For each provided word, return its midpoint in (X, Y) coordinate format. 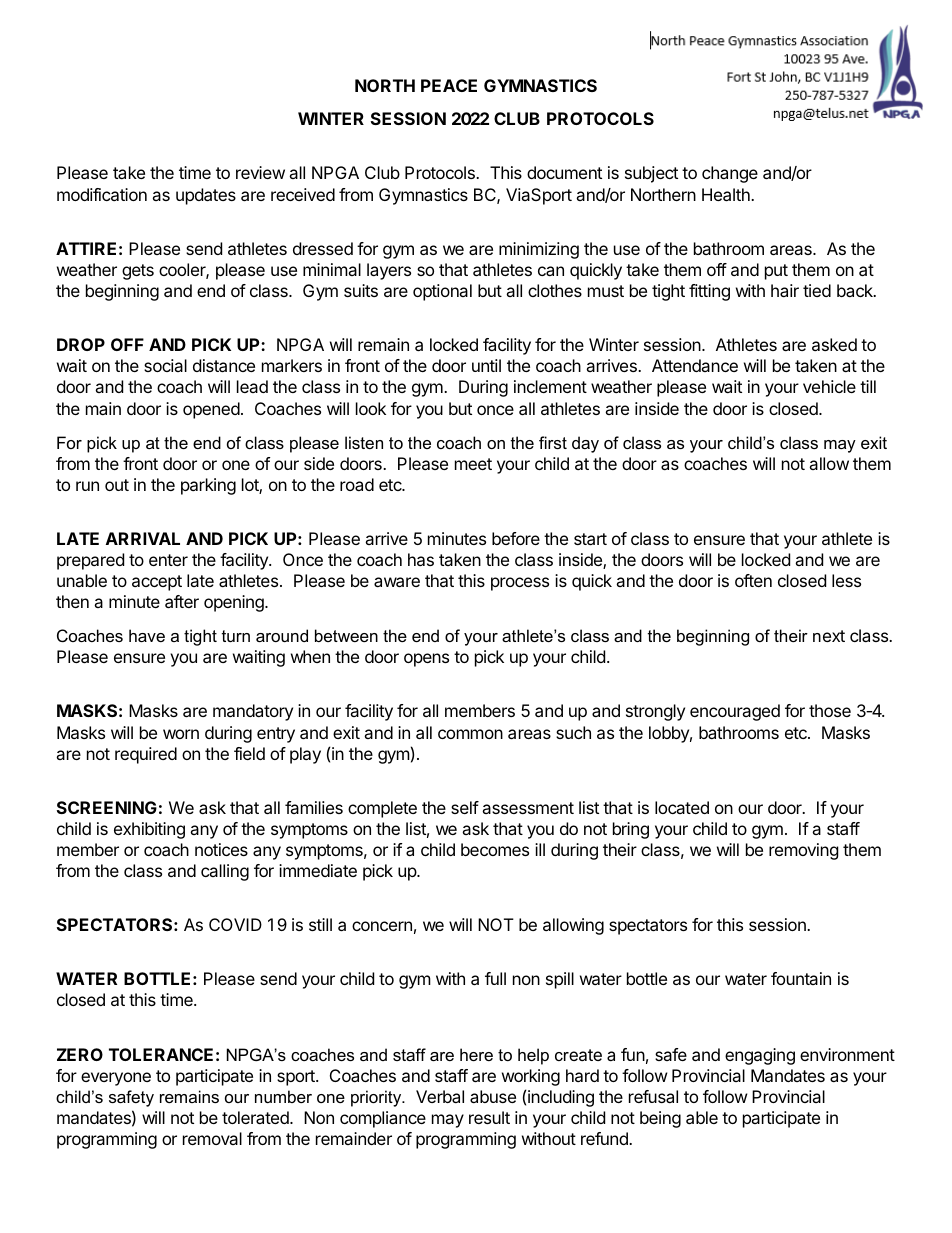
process (520, 584)
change (730, 174)
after (182, 601)
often (753, 580)
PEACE (449, 85)
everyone (116, 1079)
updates (206, 196)
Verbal (440, 1096)
